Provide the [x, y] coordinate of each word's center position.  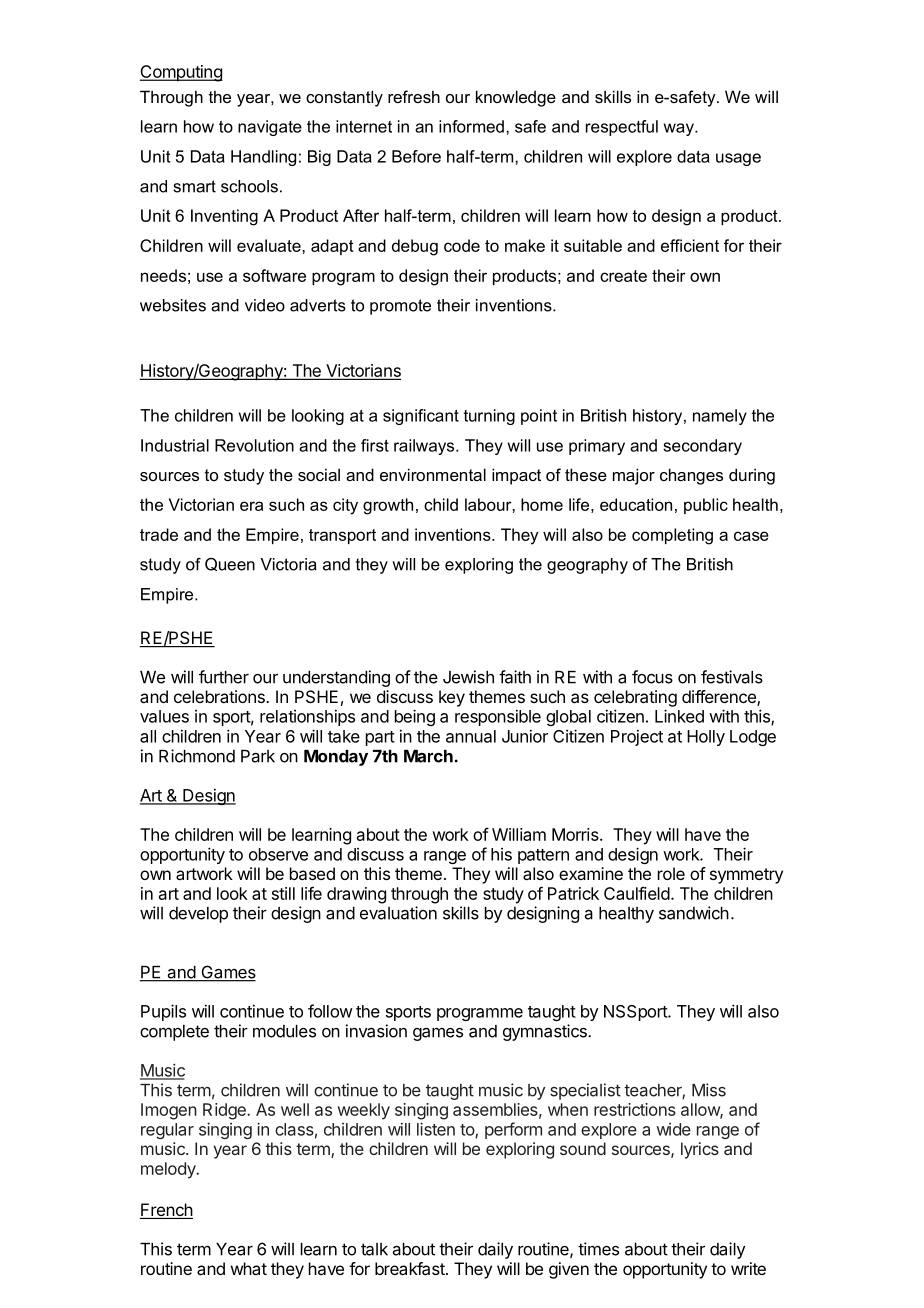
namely [720, 417]
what [249, 1268]
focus [652, 677]
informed [471, 126]
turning [489, 417]
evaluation [398, 913]
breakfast [411, 1268]
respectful [622, 128]
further [224, 677]
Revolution [254, 445]
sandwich [694, 913]
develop [198, 915]
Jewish [468, 677]
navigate [270, 128]
